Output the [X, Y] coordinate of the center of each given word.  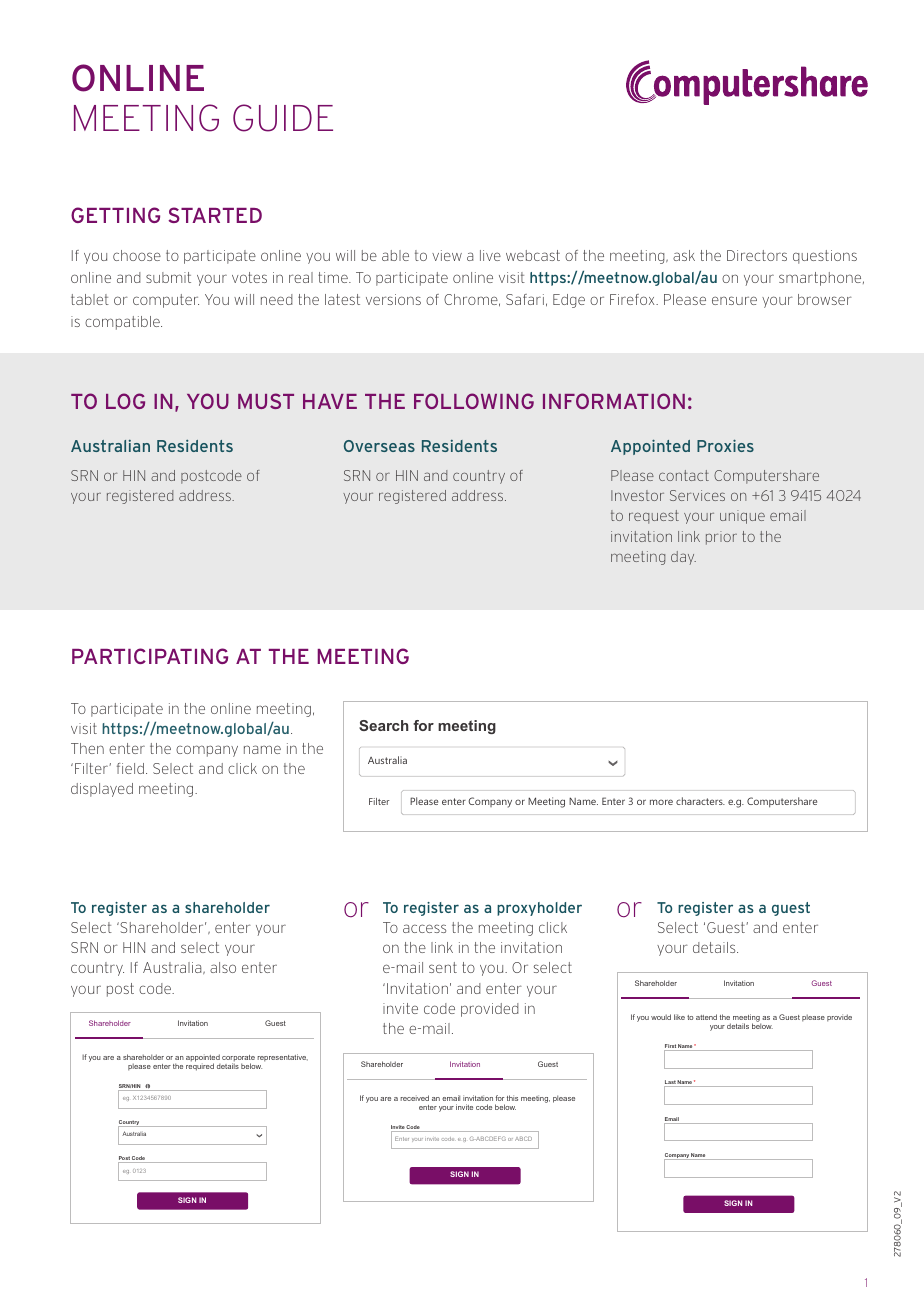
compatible [123, 323]
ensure [734, 300]
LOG [125, 401]
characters [700, 801]
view [447, 255]
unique [742, 517]
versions [393, 299]
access [424, 928]
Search [384, 725]
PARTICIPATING [150, 656]
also [223, 967]
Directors [757, 255]
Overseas [379, 446]
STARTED [215, 215]
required [200, 1067]
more [661, 802]
